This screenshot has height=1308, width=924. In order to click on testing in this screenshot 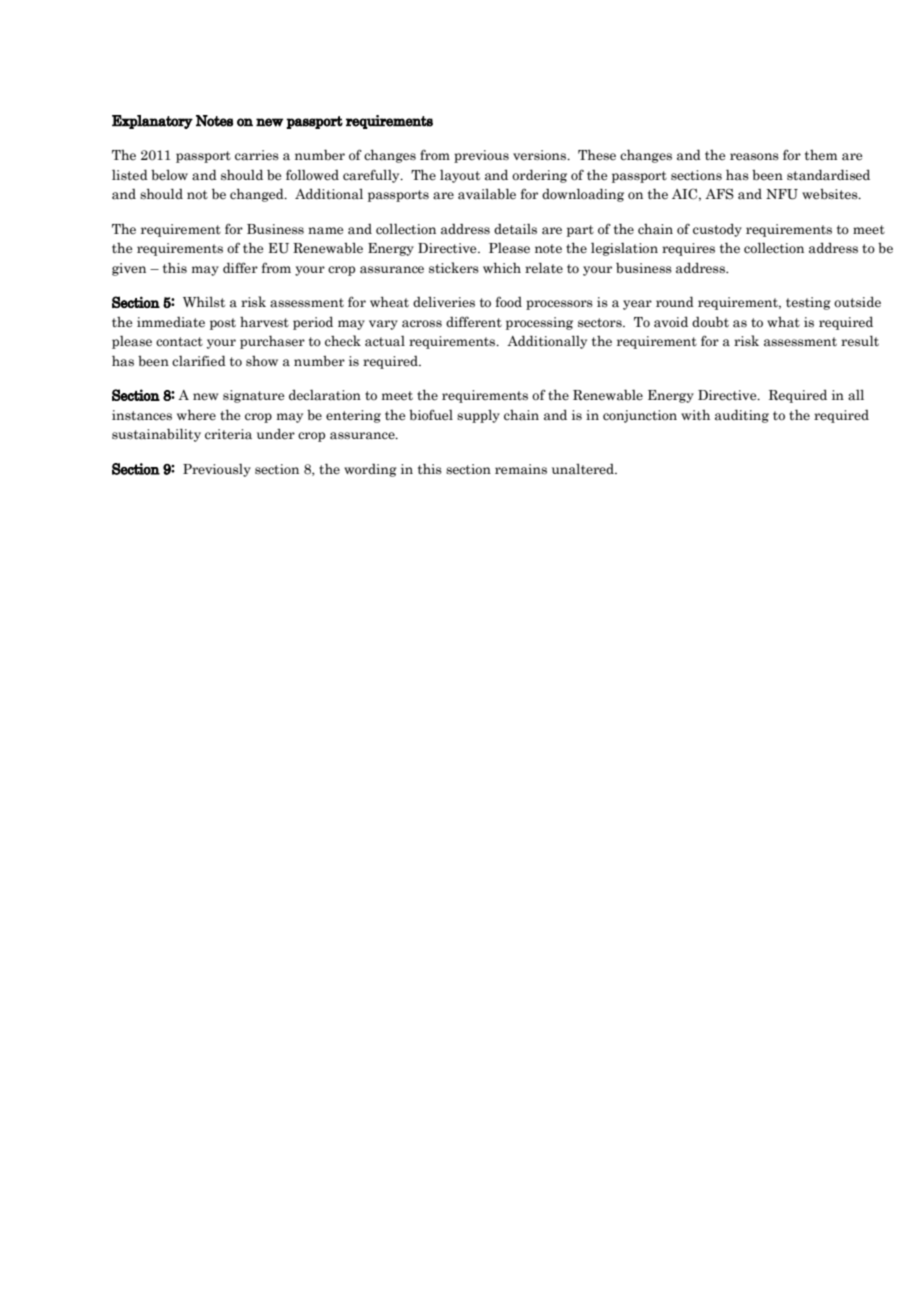, I will do `click(808, 303)`.
